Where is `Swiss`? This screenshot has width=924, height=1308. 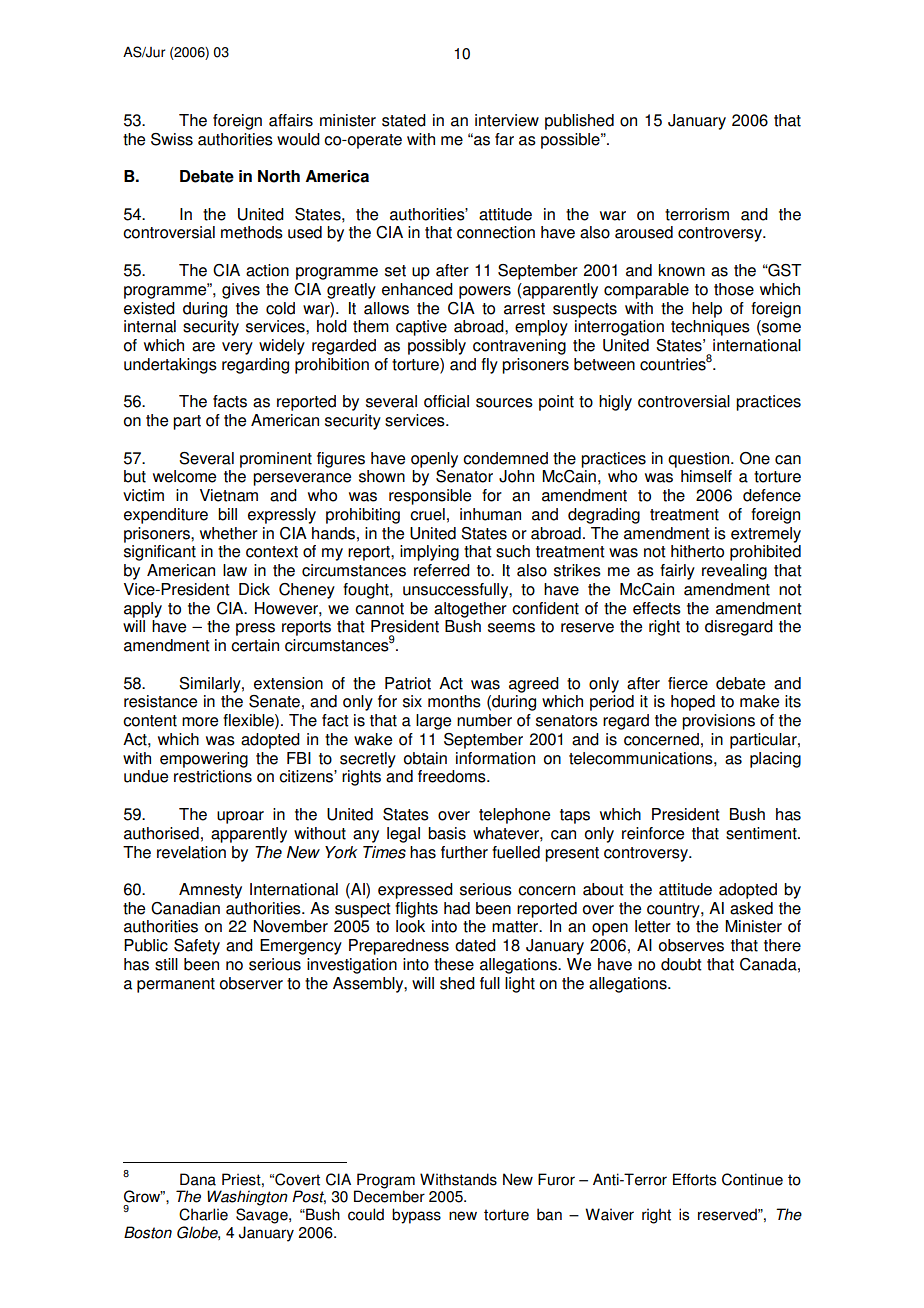 Swiss is located at coordinates (172, 139).
